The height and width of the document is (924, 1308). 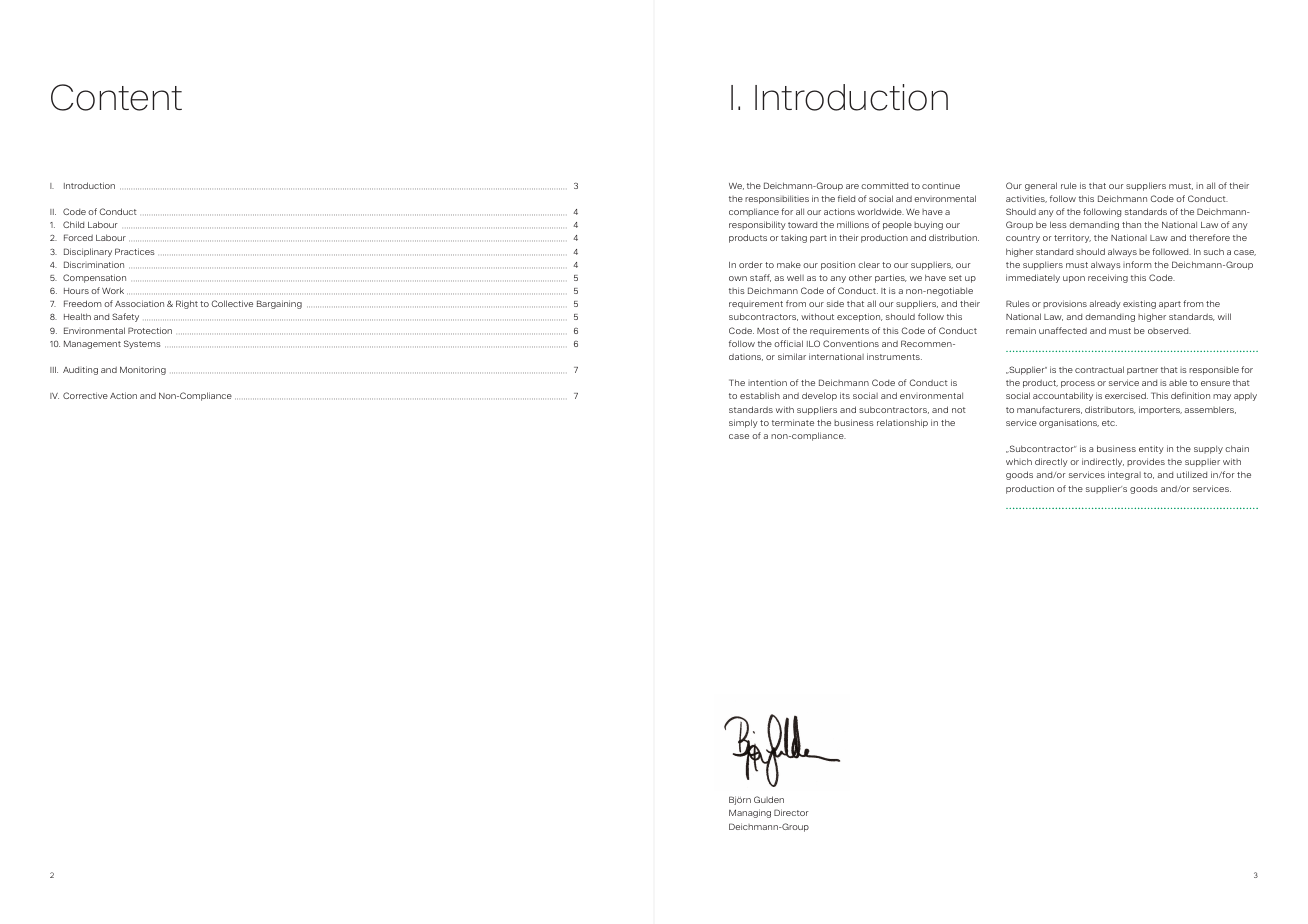 I want to click on simply, so click(x=743, y=423).
